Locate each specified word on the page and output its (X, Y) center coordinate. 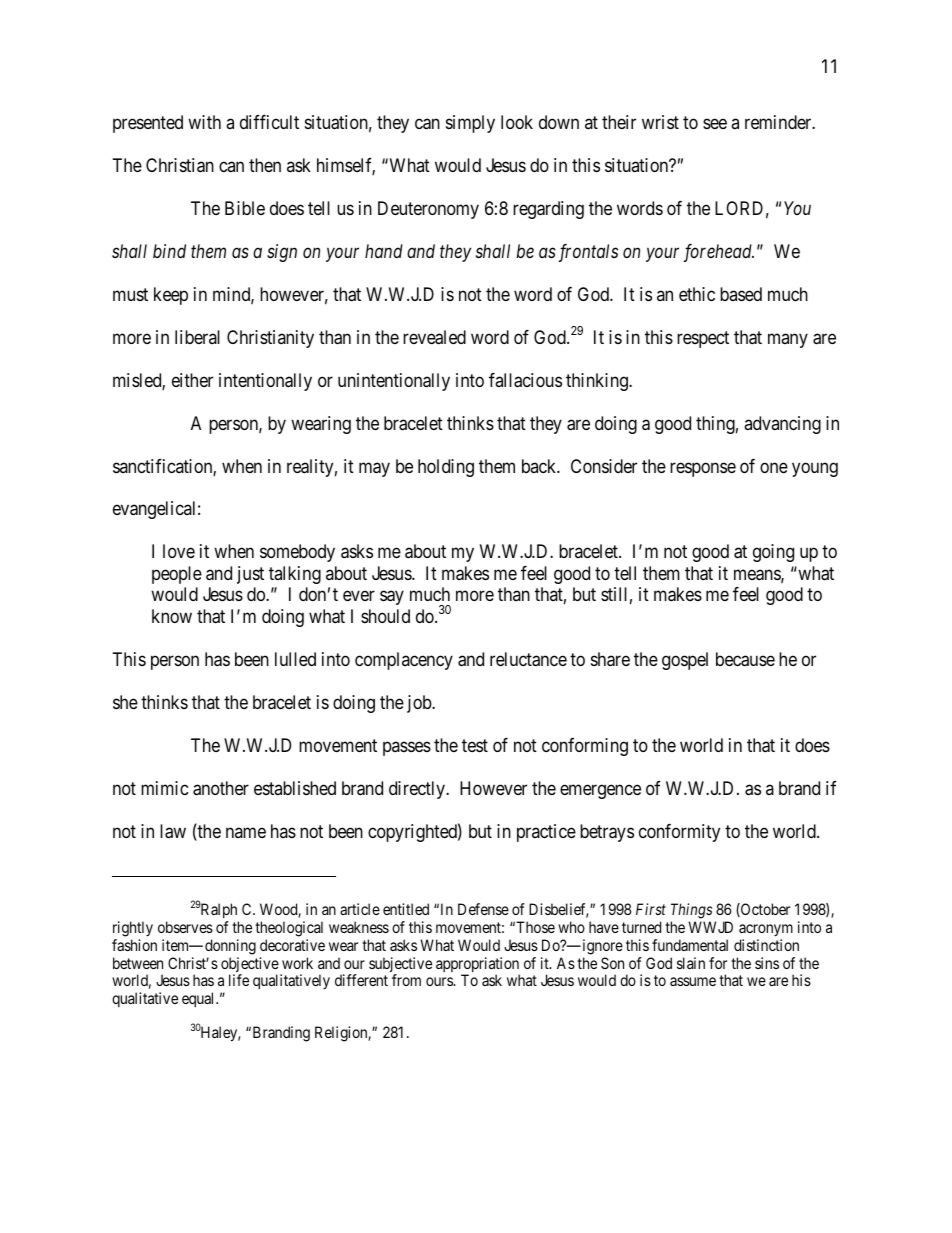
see (715, 123)
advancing (782, 425)
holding (446, 468)
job (420, 704)
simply (470, 124)
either (192, 380)
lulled (295, 659)
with (204, 122)
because (745, 659)
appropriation (478, 966)
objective (250, 966)
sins (767, 963)
